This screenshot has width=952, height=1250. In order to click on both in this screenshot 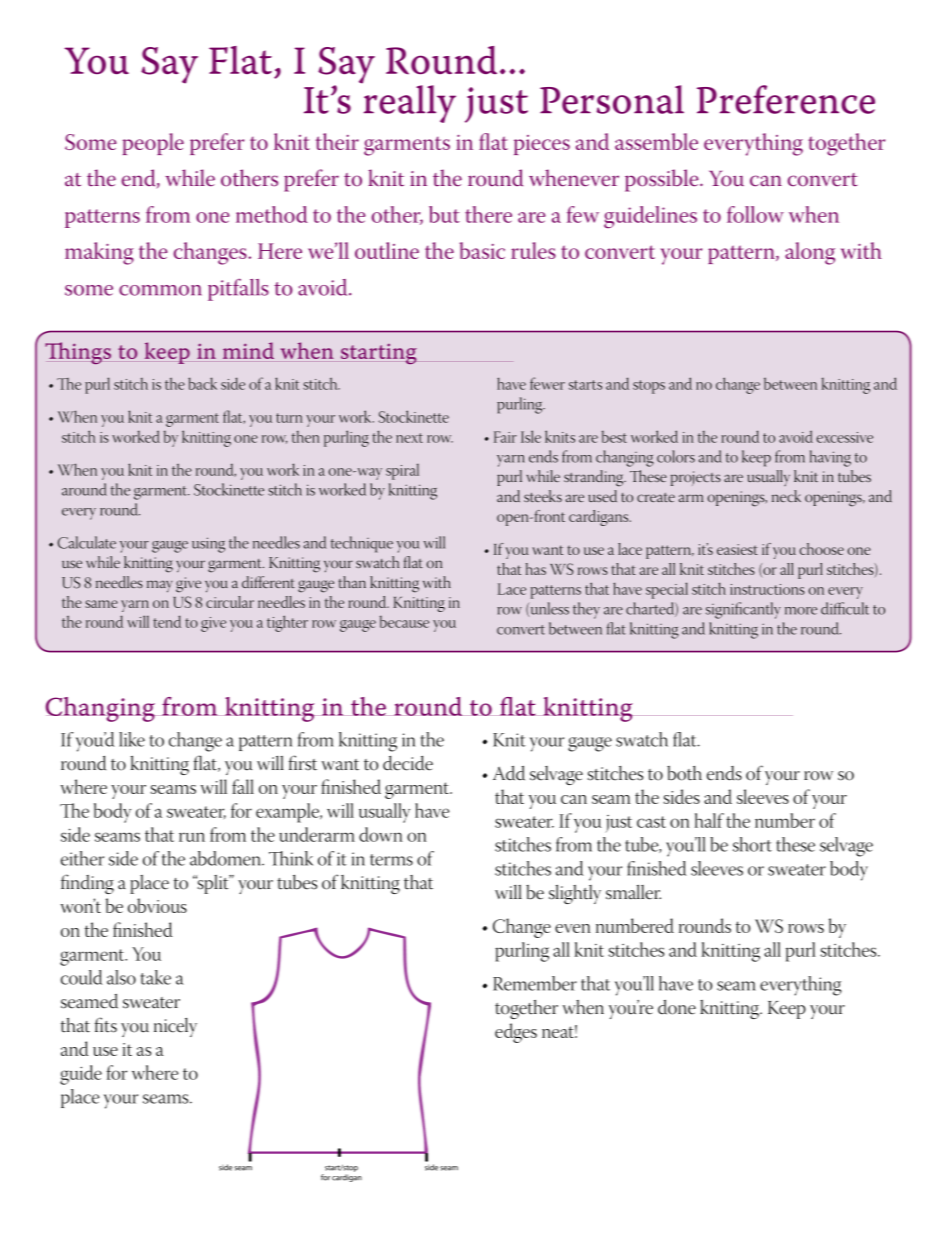, I will do `click(684, 773)`.
